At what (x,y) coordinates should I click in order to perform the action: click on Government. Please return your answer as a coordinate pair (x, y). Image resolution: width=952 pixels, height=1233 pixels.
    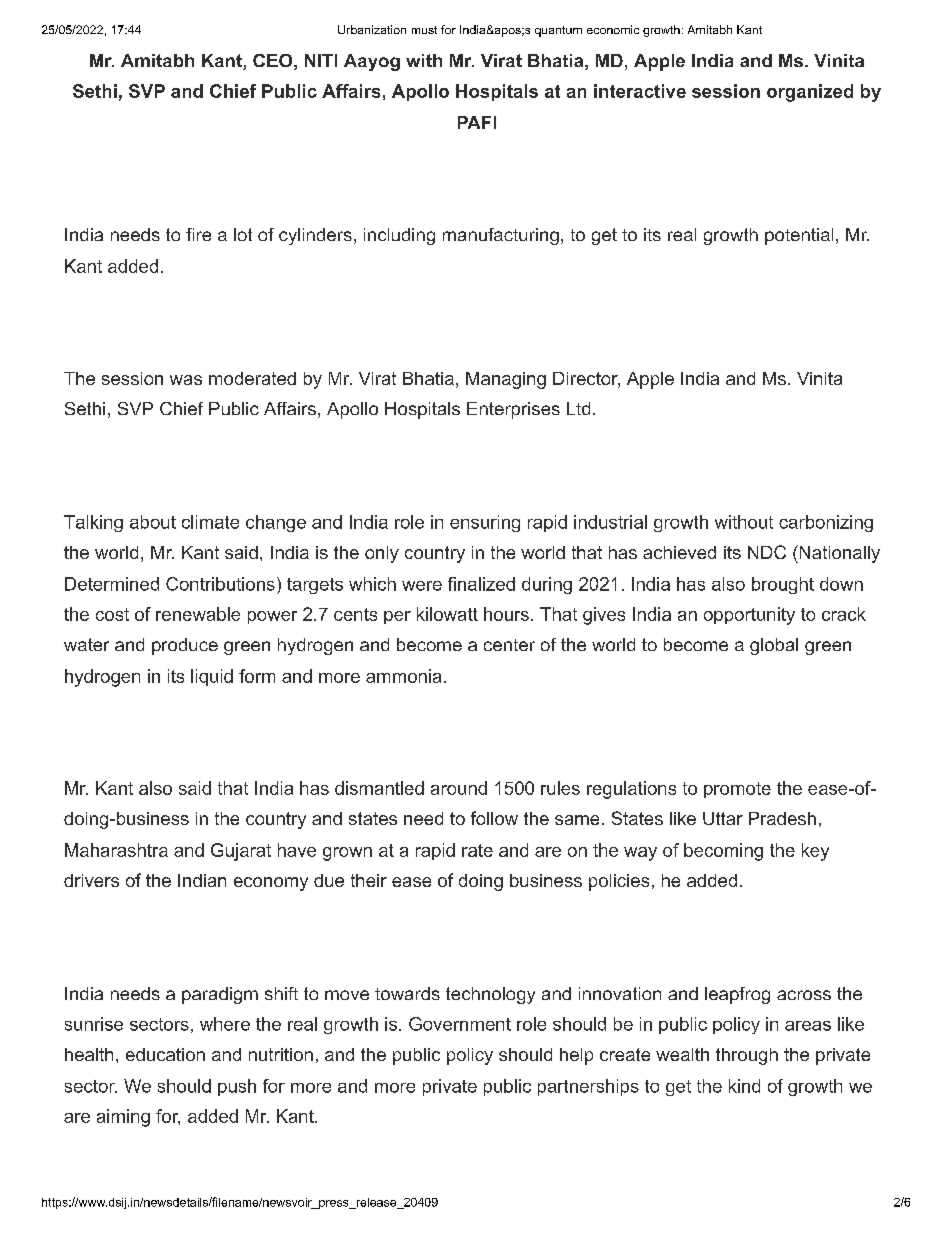
    Looking at the image, I should click on (460, 1024).
